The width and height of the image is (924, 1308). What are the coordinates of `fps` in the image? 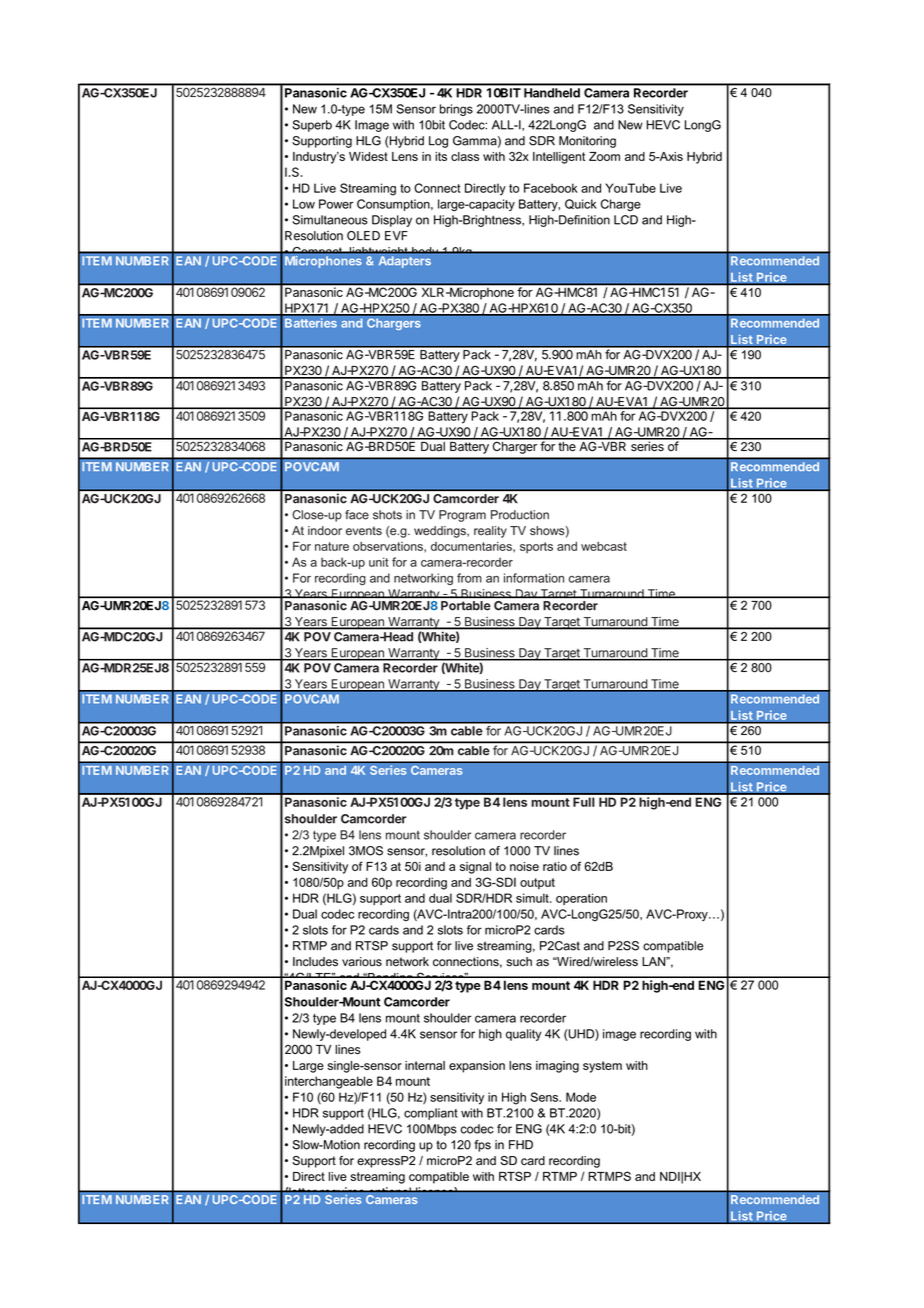 It's located at (482, 1146).
